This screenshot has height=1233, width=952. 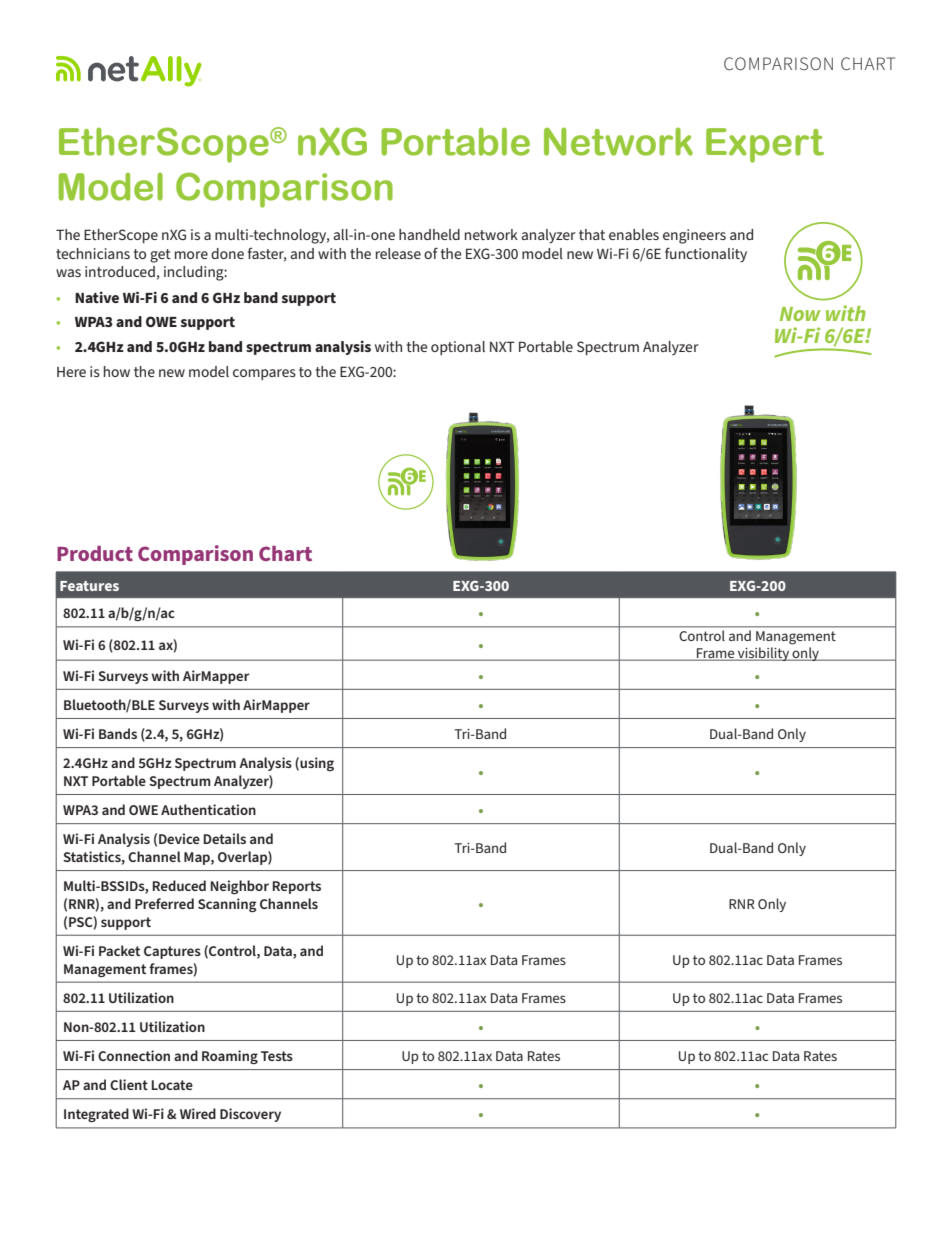 I want to click on Expert, so click(x=765, y=145).
